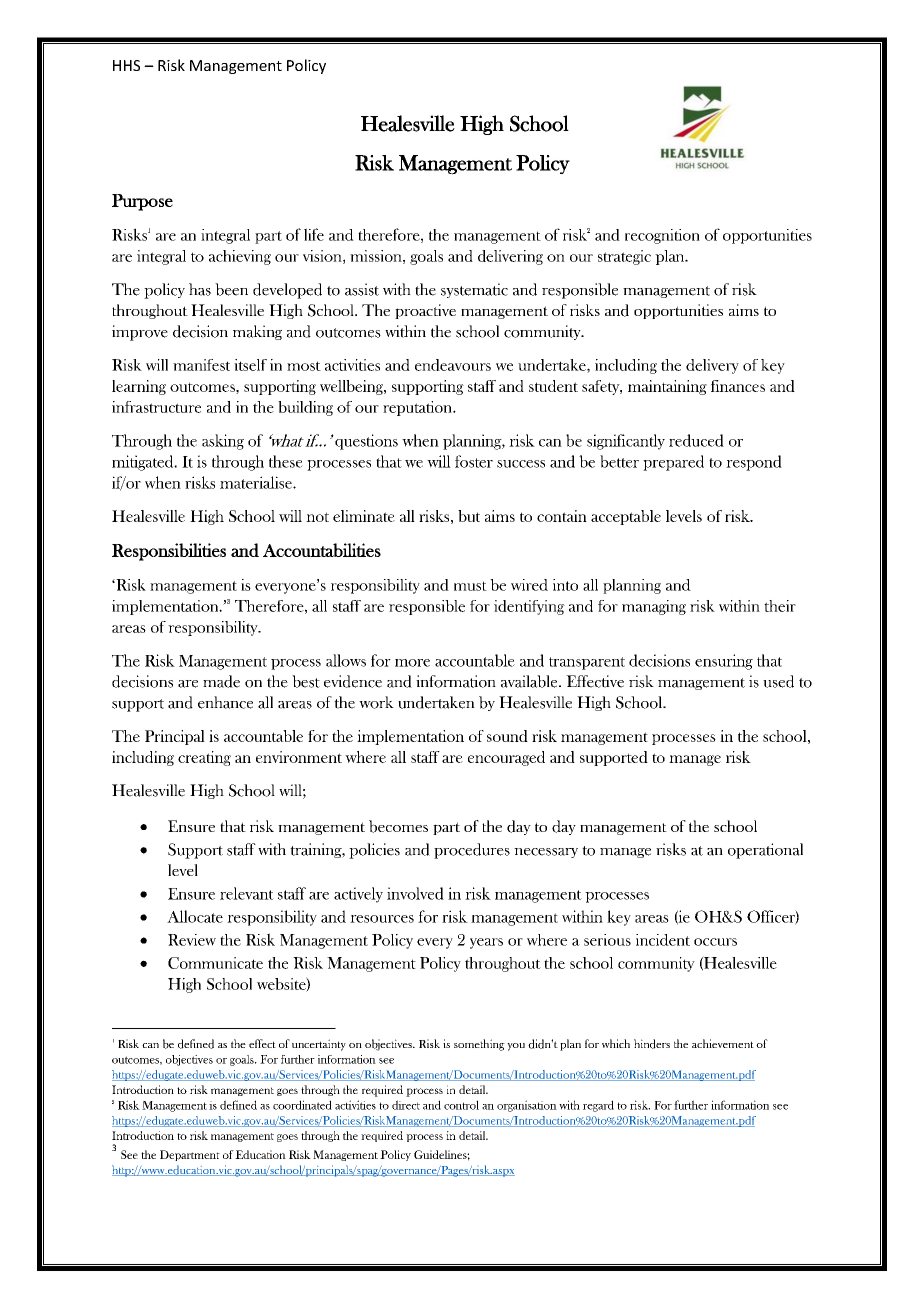  Describe the element at coordinates (126, 65) in the document. I see `HHS` at that location.
